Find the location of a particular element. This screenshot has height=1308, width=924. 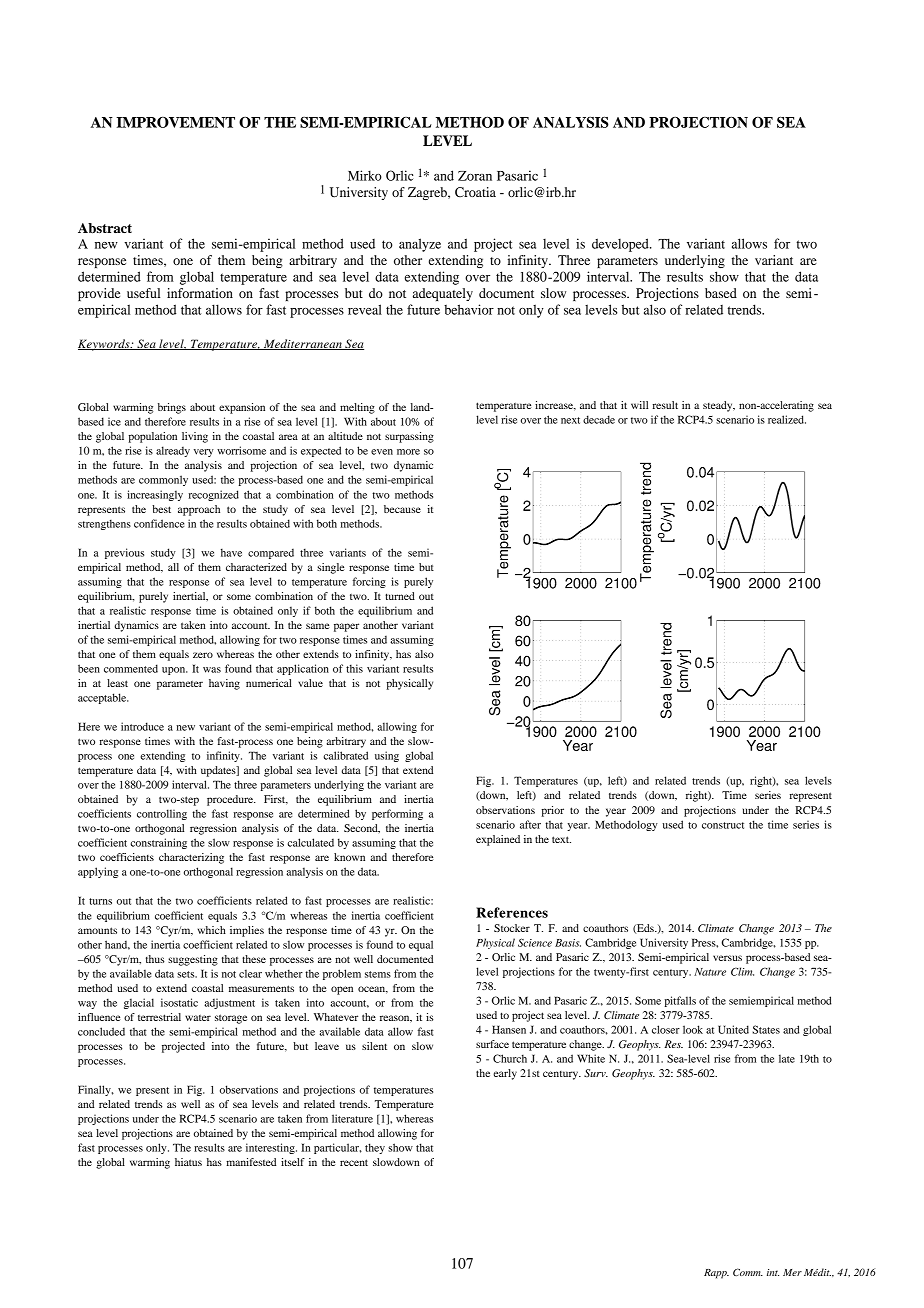

population is located at coordinates (153, 437).
